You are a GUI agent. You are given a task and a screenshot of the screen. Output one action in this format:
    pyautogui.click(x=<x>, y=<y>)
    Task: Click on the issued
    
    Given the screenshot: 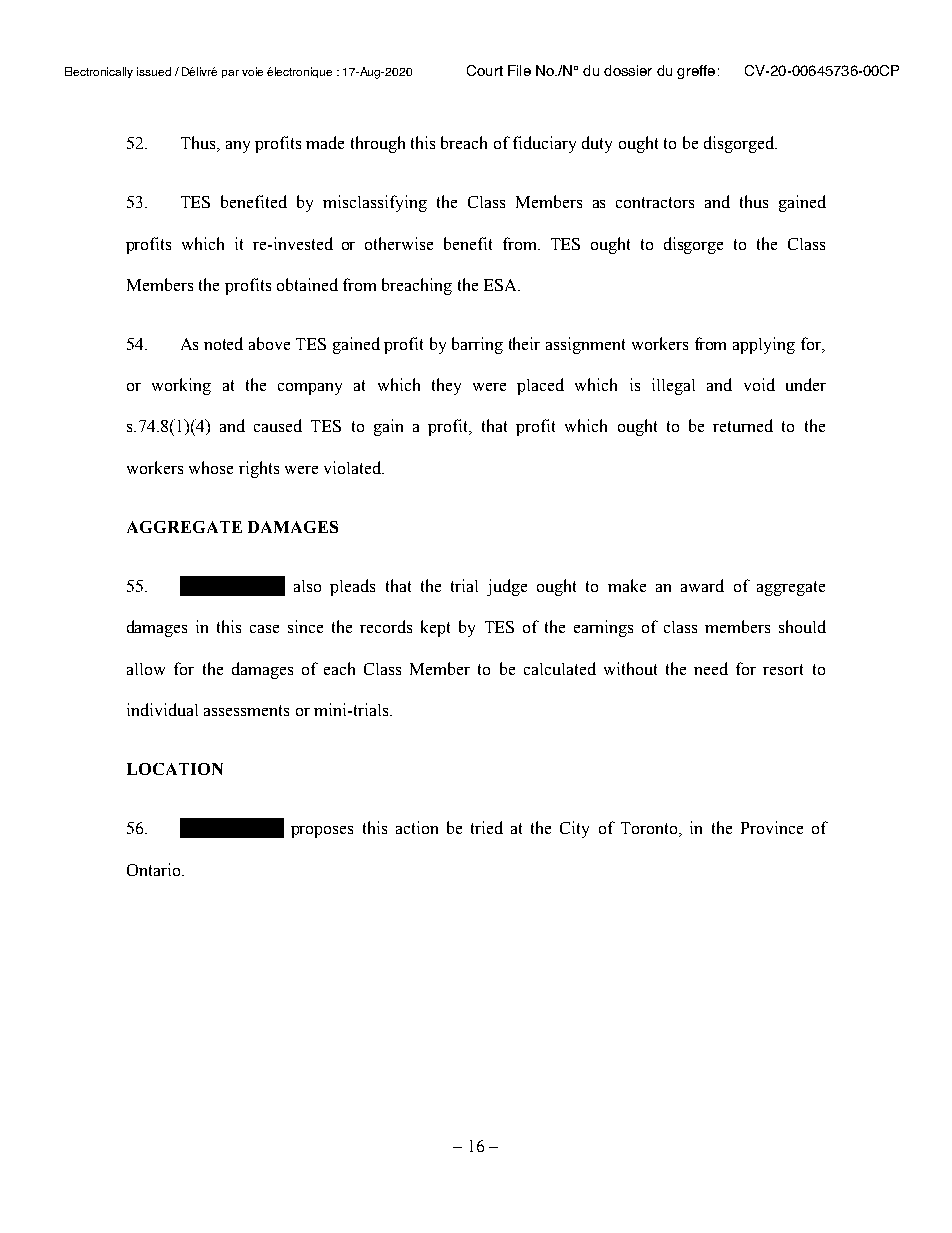 What is the action you would take?
    pyautogui.click(x=154, y=71)
